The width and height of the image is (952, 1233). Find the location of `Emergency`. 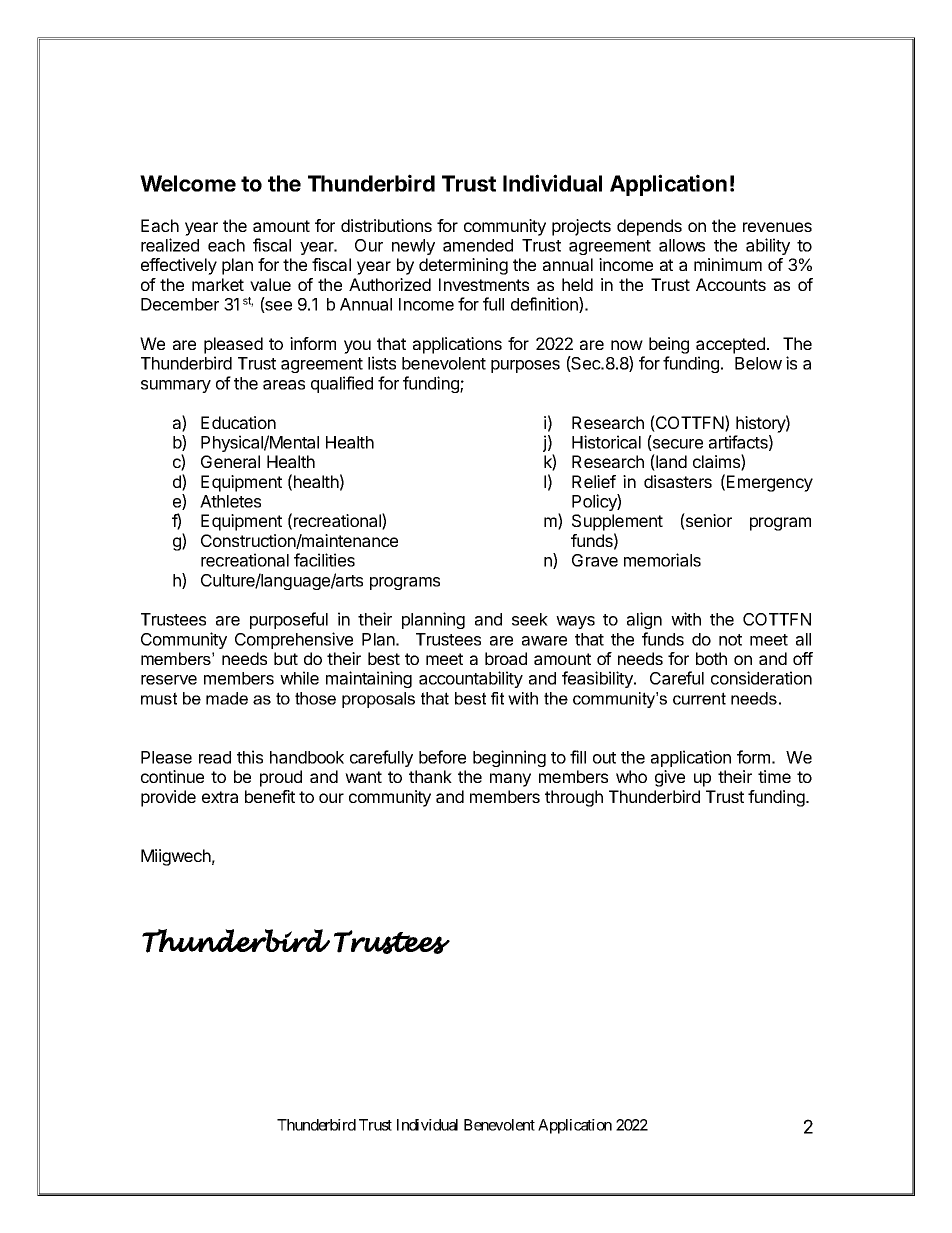

Emergency is located at coordinates (770, 483).
